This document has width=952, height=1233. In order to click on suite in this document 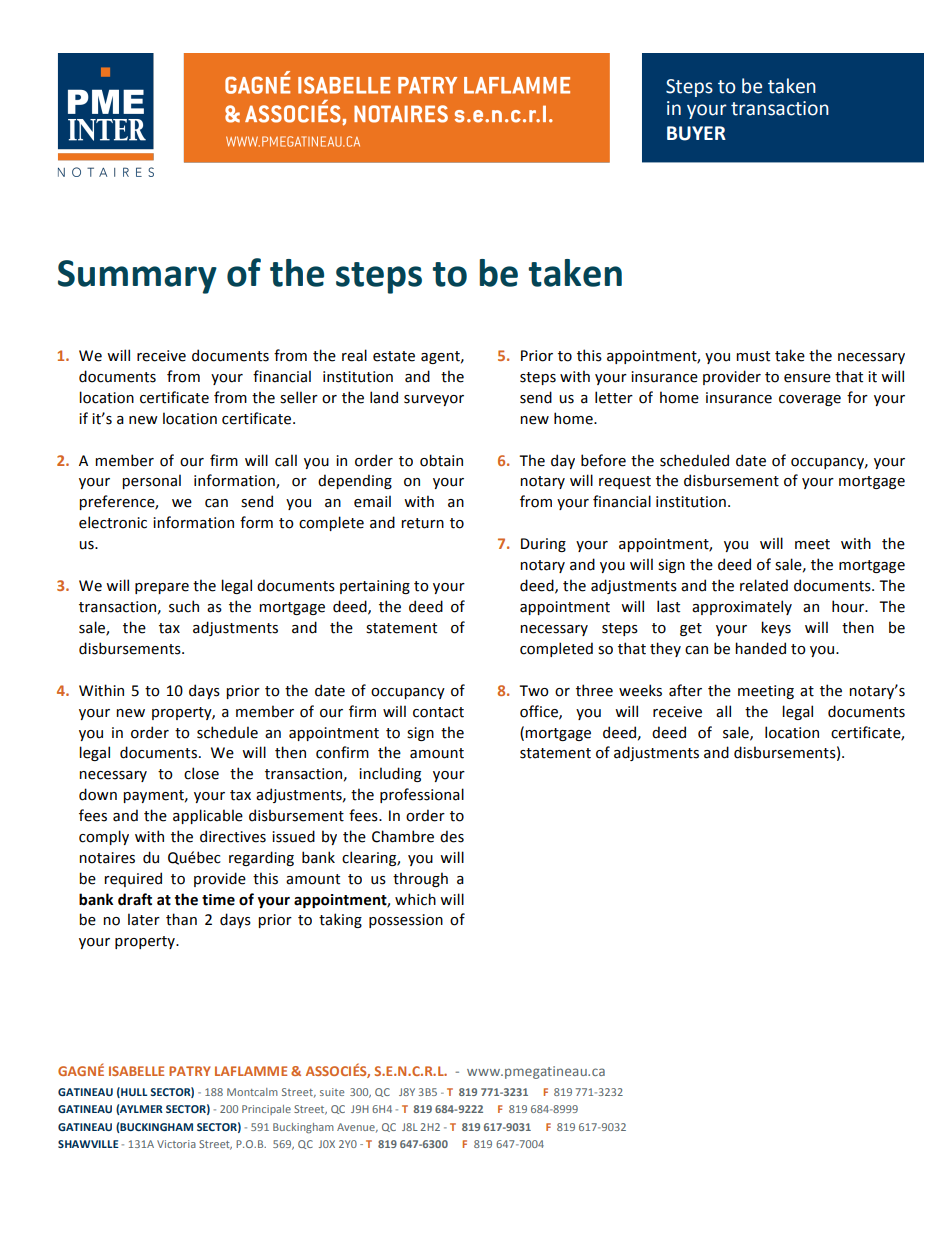, I will do `click(332, 1092)`.
